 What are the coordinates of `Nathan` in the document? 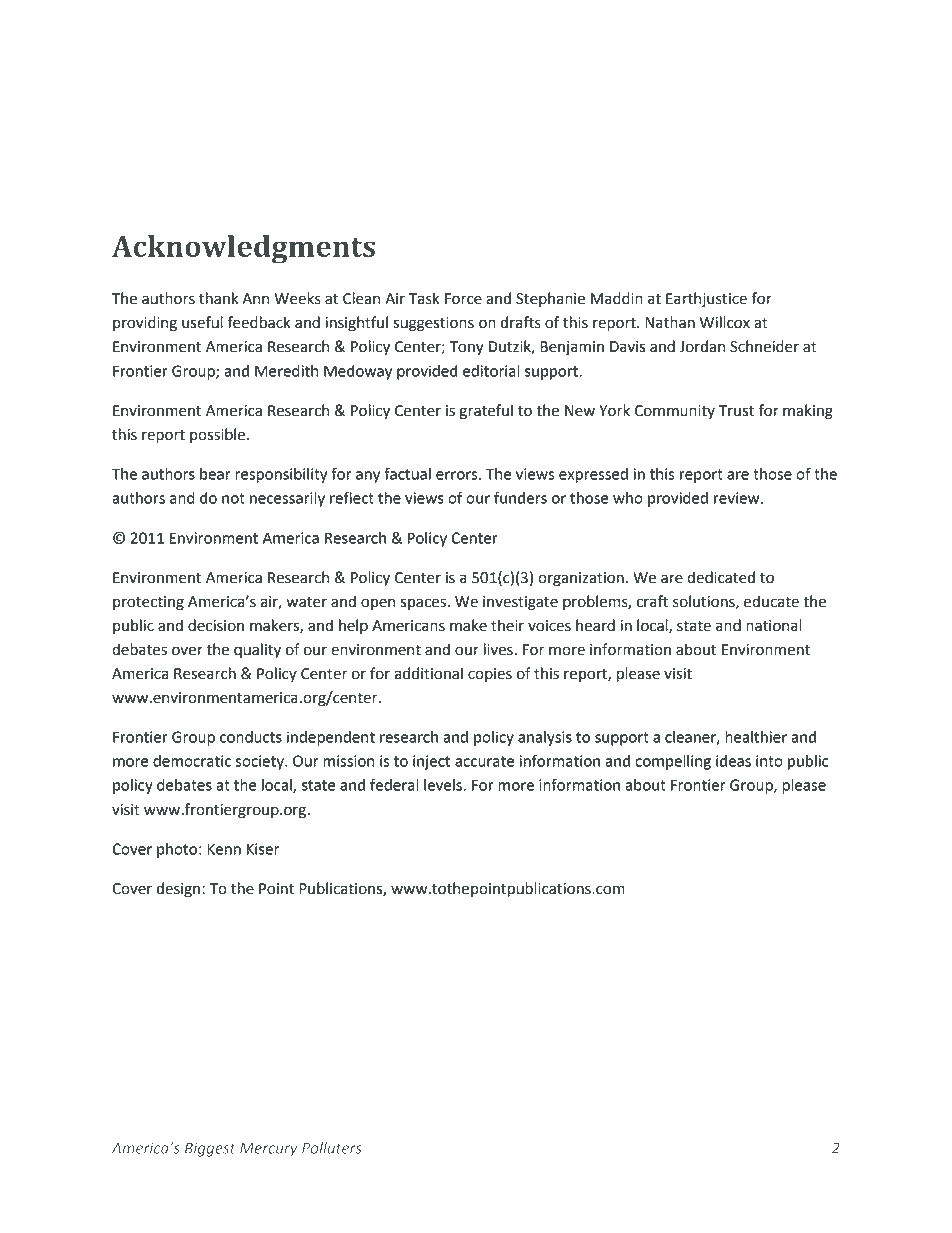 It's located at (670, 322).
